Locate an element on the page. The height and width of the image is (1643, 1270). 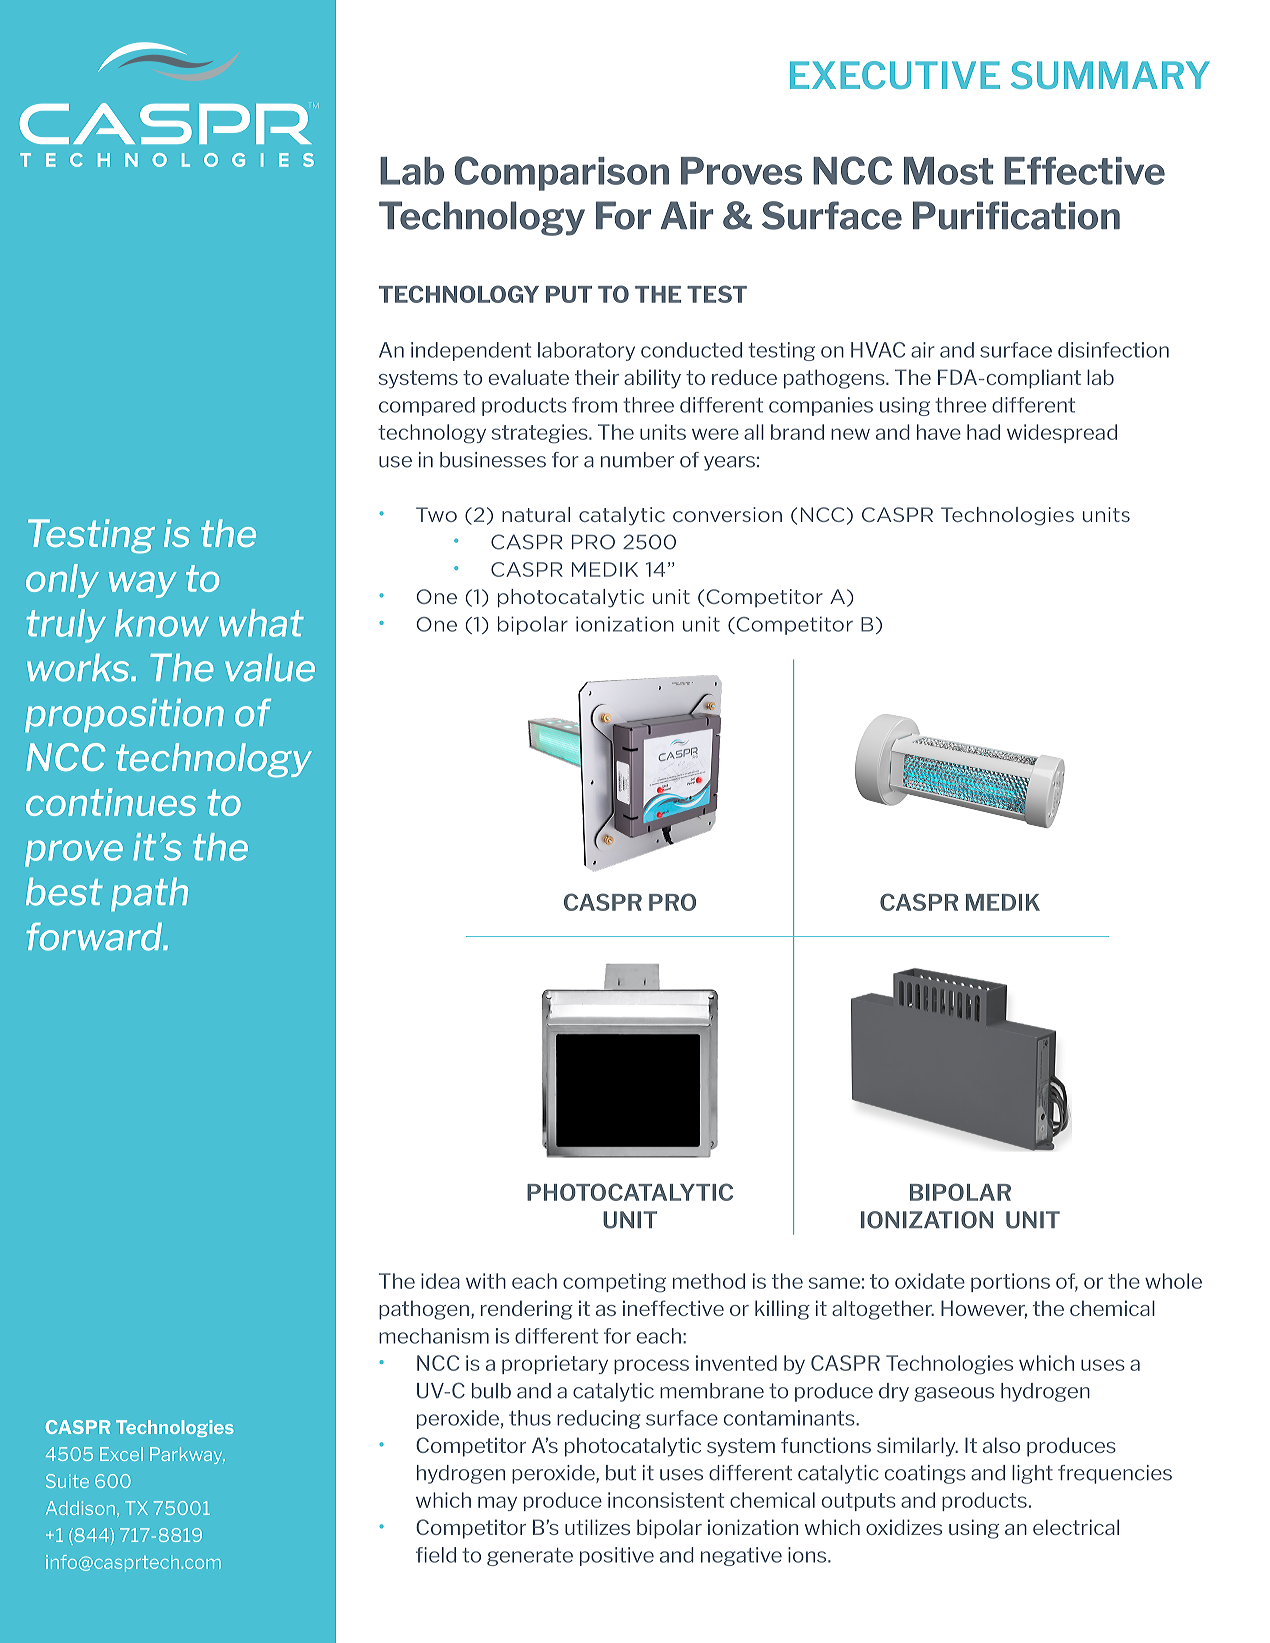
utilizes is located at coordinates (597, 1527).
